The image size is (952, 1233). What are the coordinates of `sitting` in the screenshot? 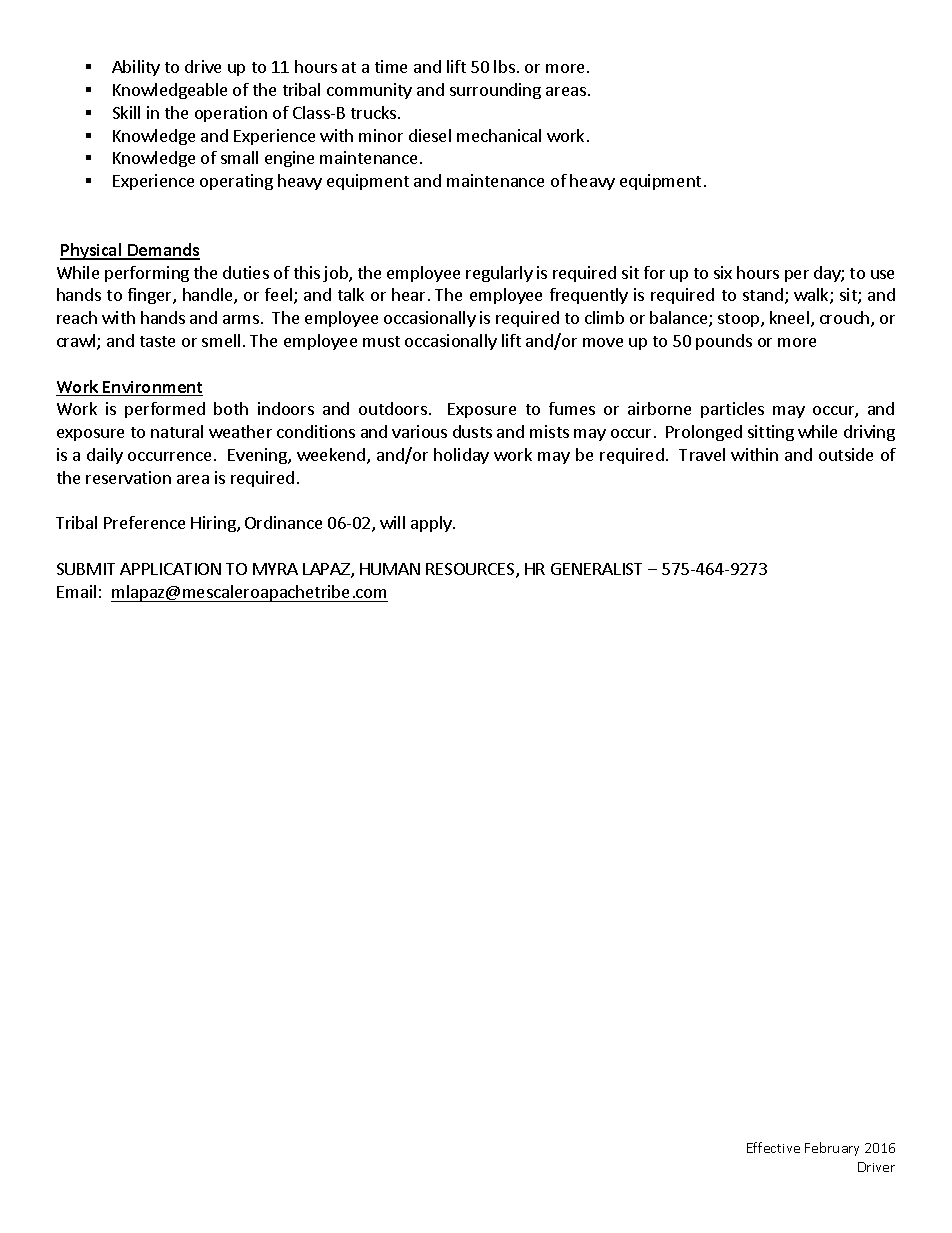 It's located at (771, 433).
